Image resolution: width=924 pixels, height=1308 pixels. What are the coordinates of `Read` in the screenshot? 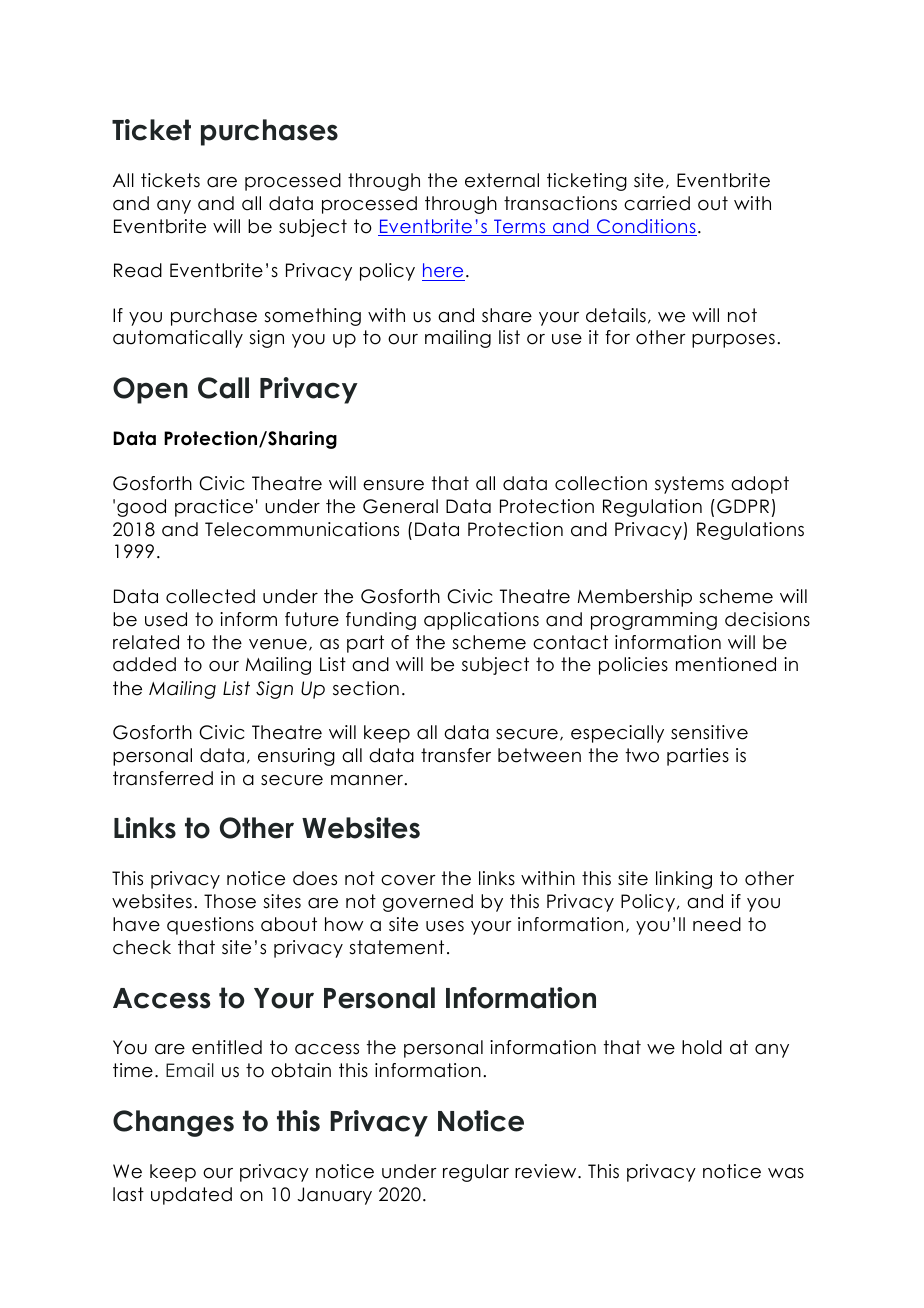 It's located at (138, 270).
